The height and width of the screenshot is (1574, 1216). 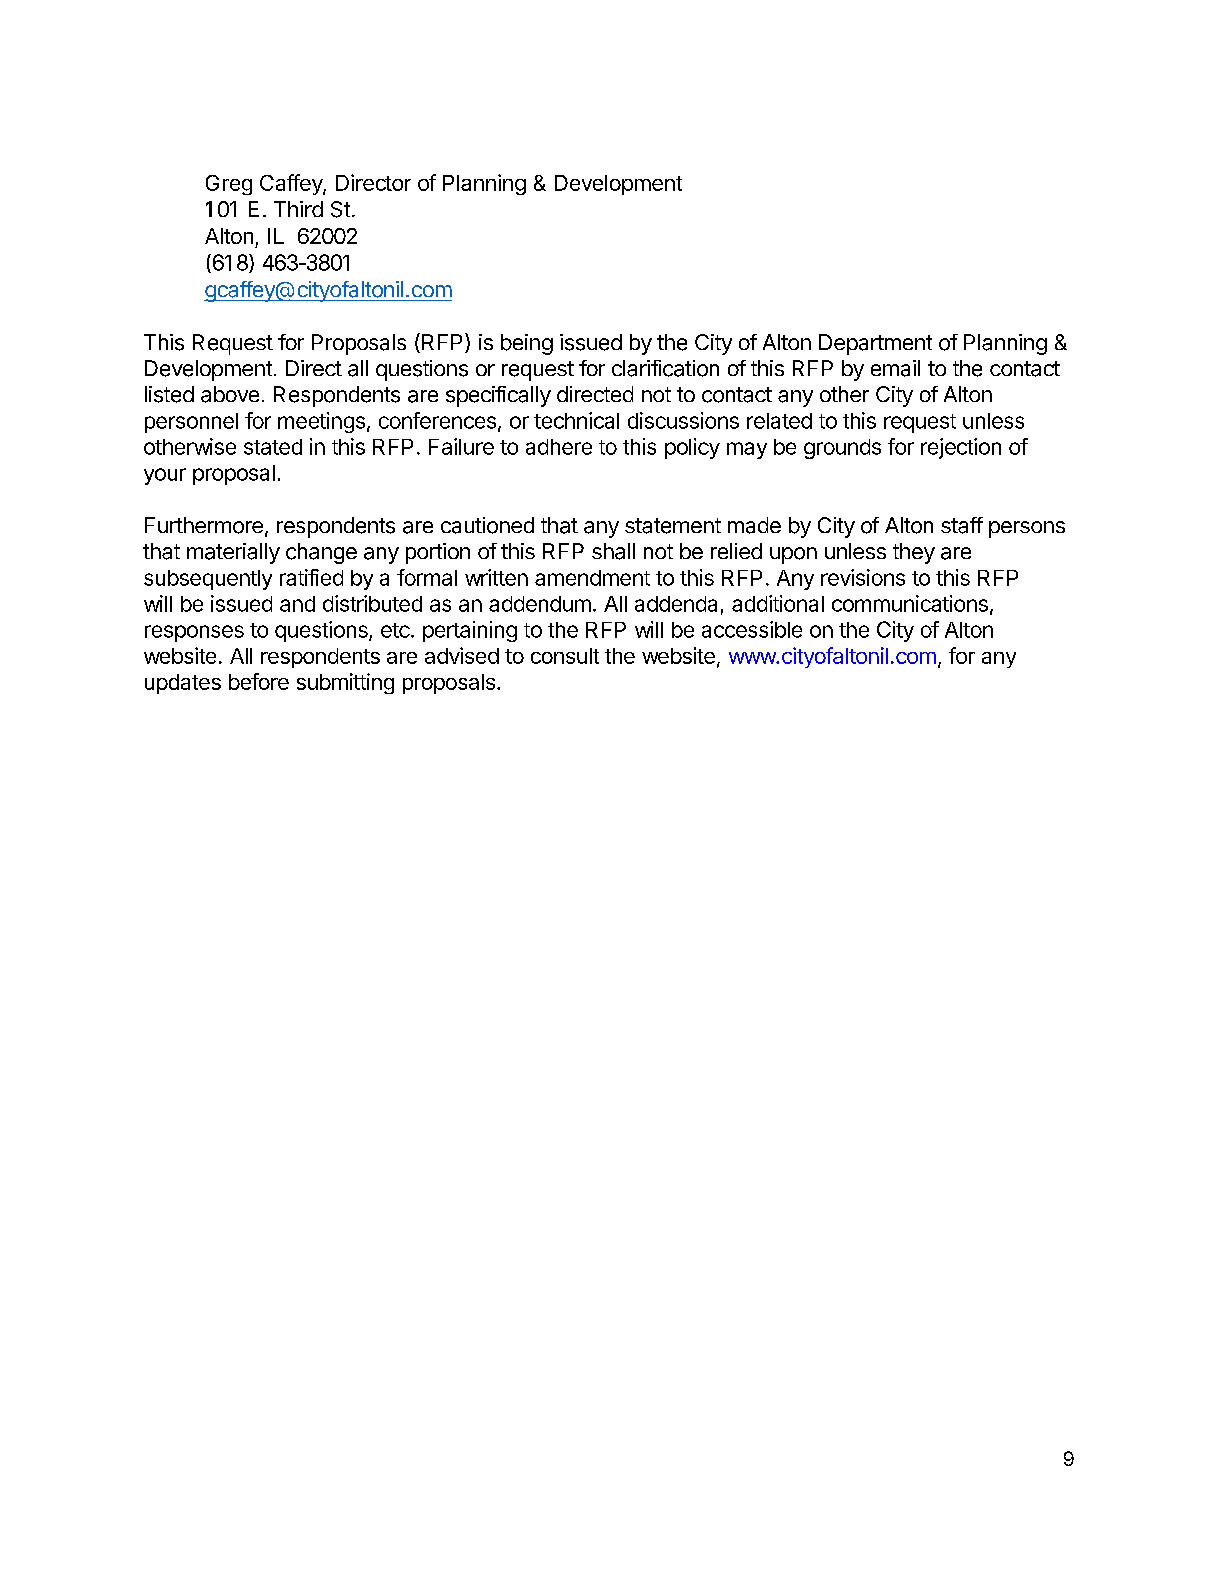 I want to click on ratified, so click(x=311, y=577).
